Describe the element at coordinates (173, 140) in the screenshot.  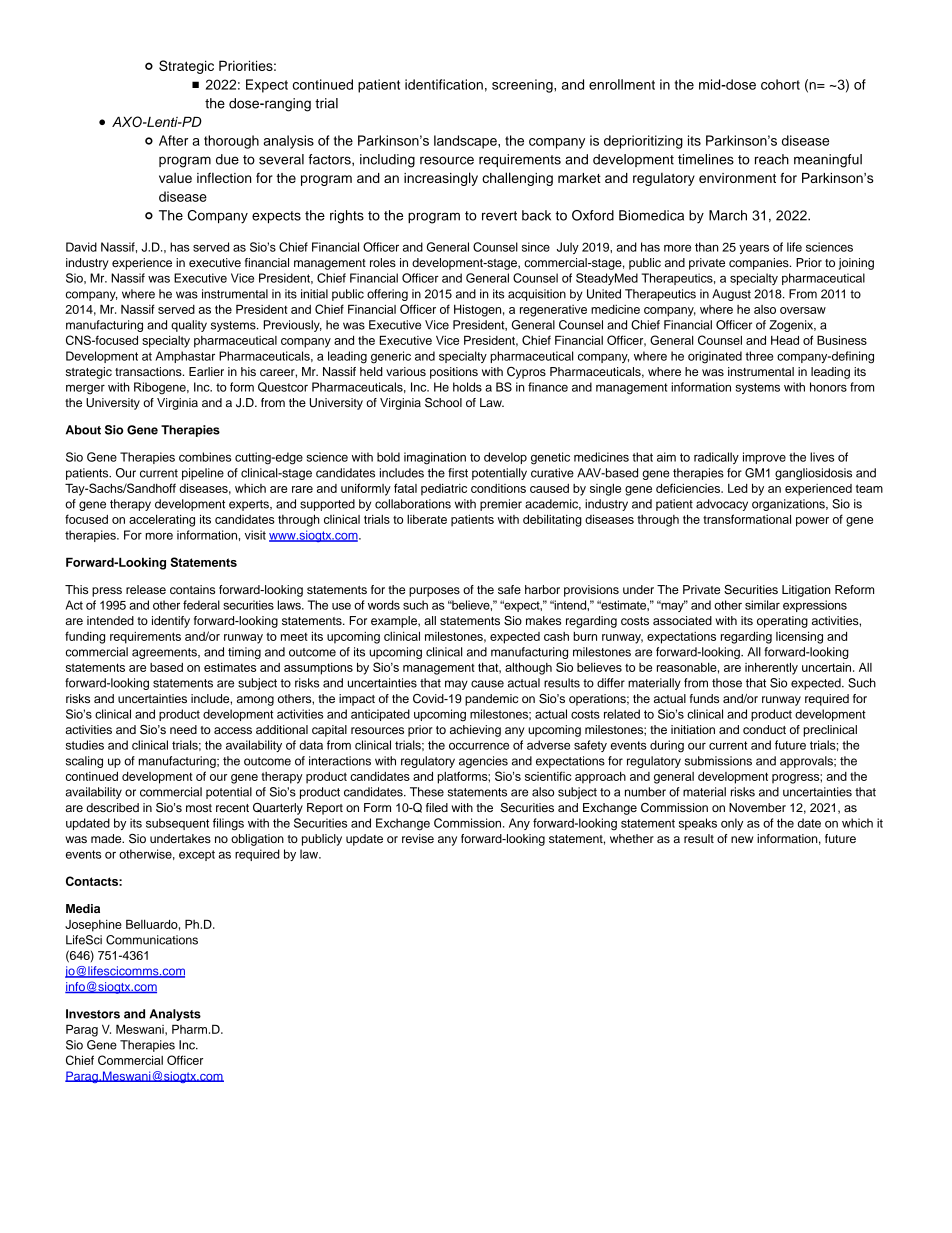
I see `After` at that location.
